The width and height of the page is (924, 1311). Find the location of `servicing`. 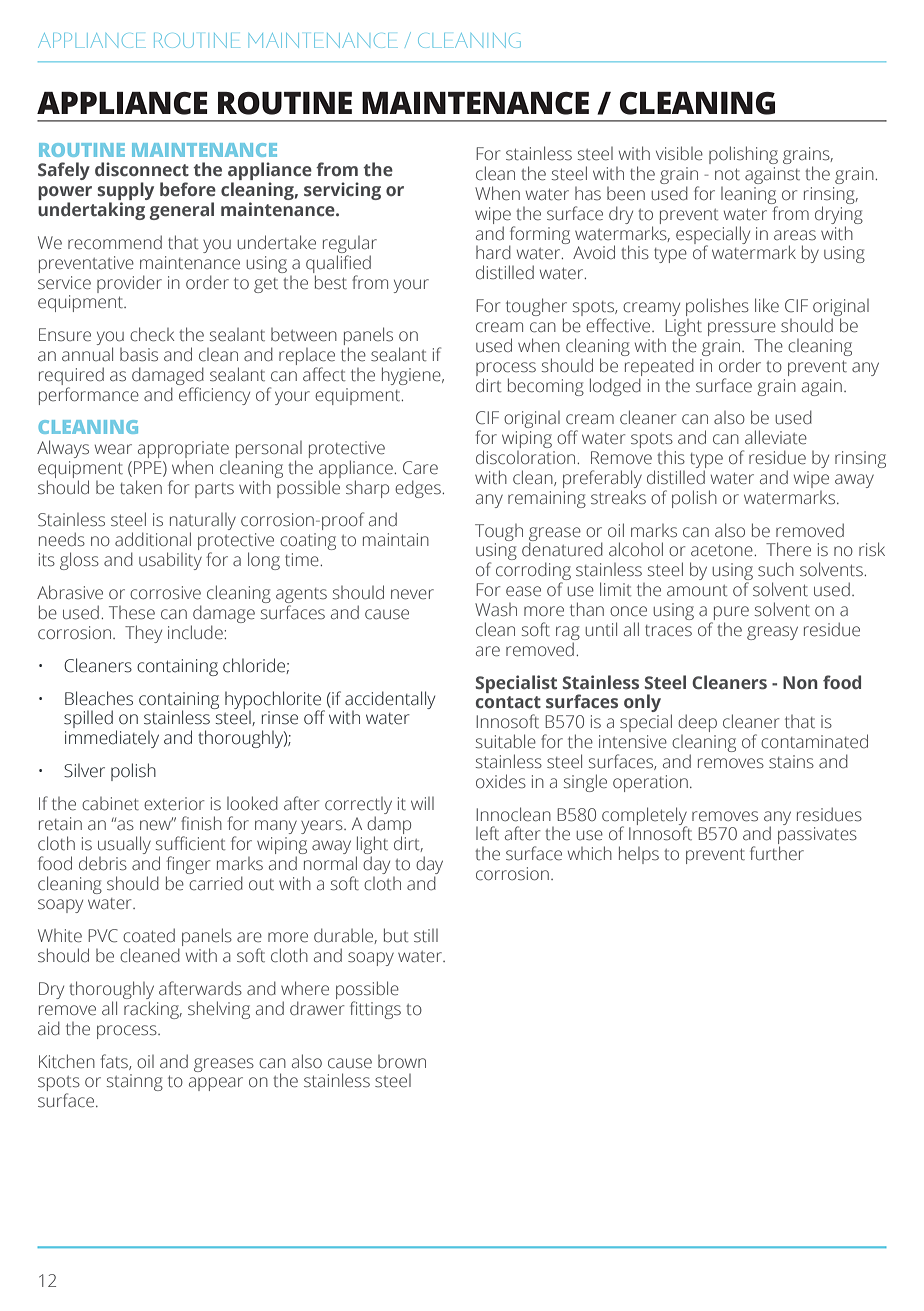

servicing is located at coordinates (342, 191).
